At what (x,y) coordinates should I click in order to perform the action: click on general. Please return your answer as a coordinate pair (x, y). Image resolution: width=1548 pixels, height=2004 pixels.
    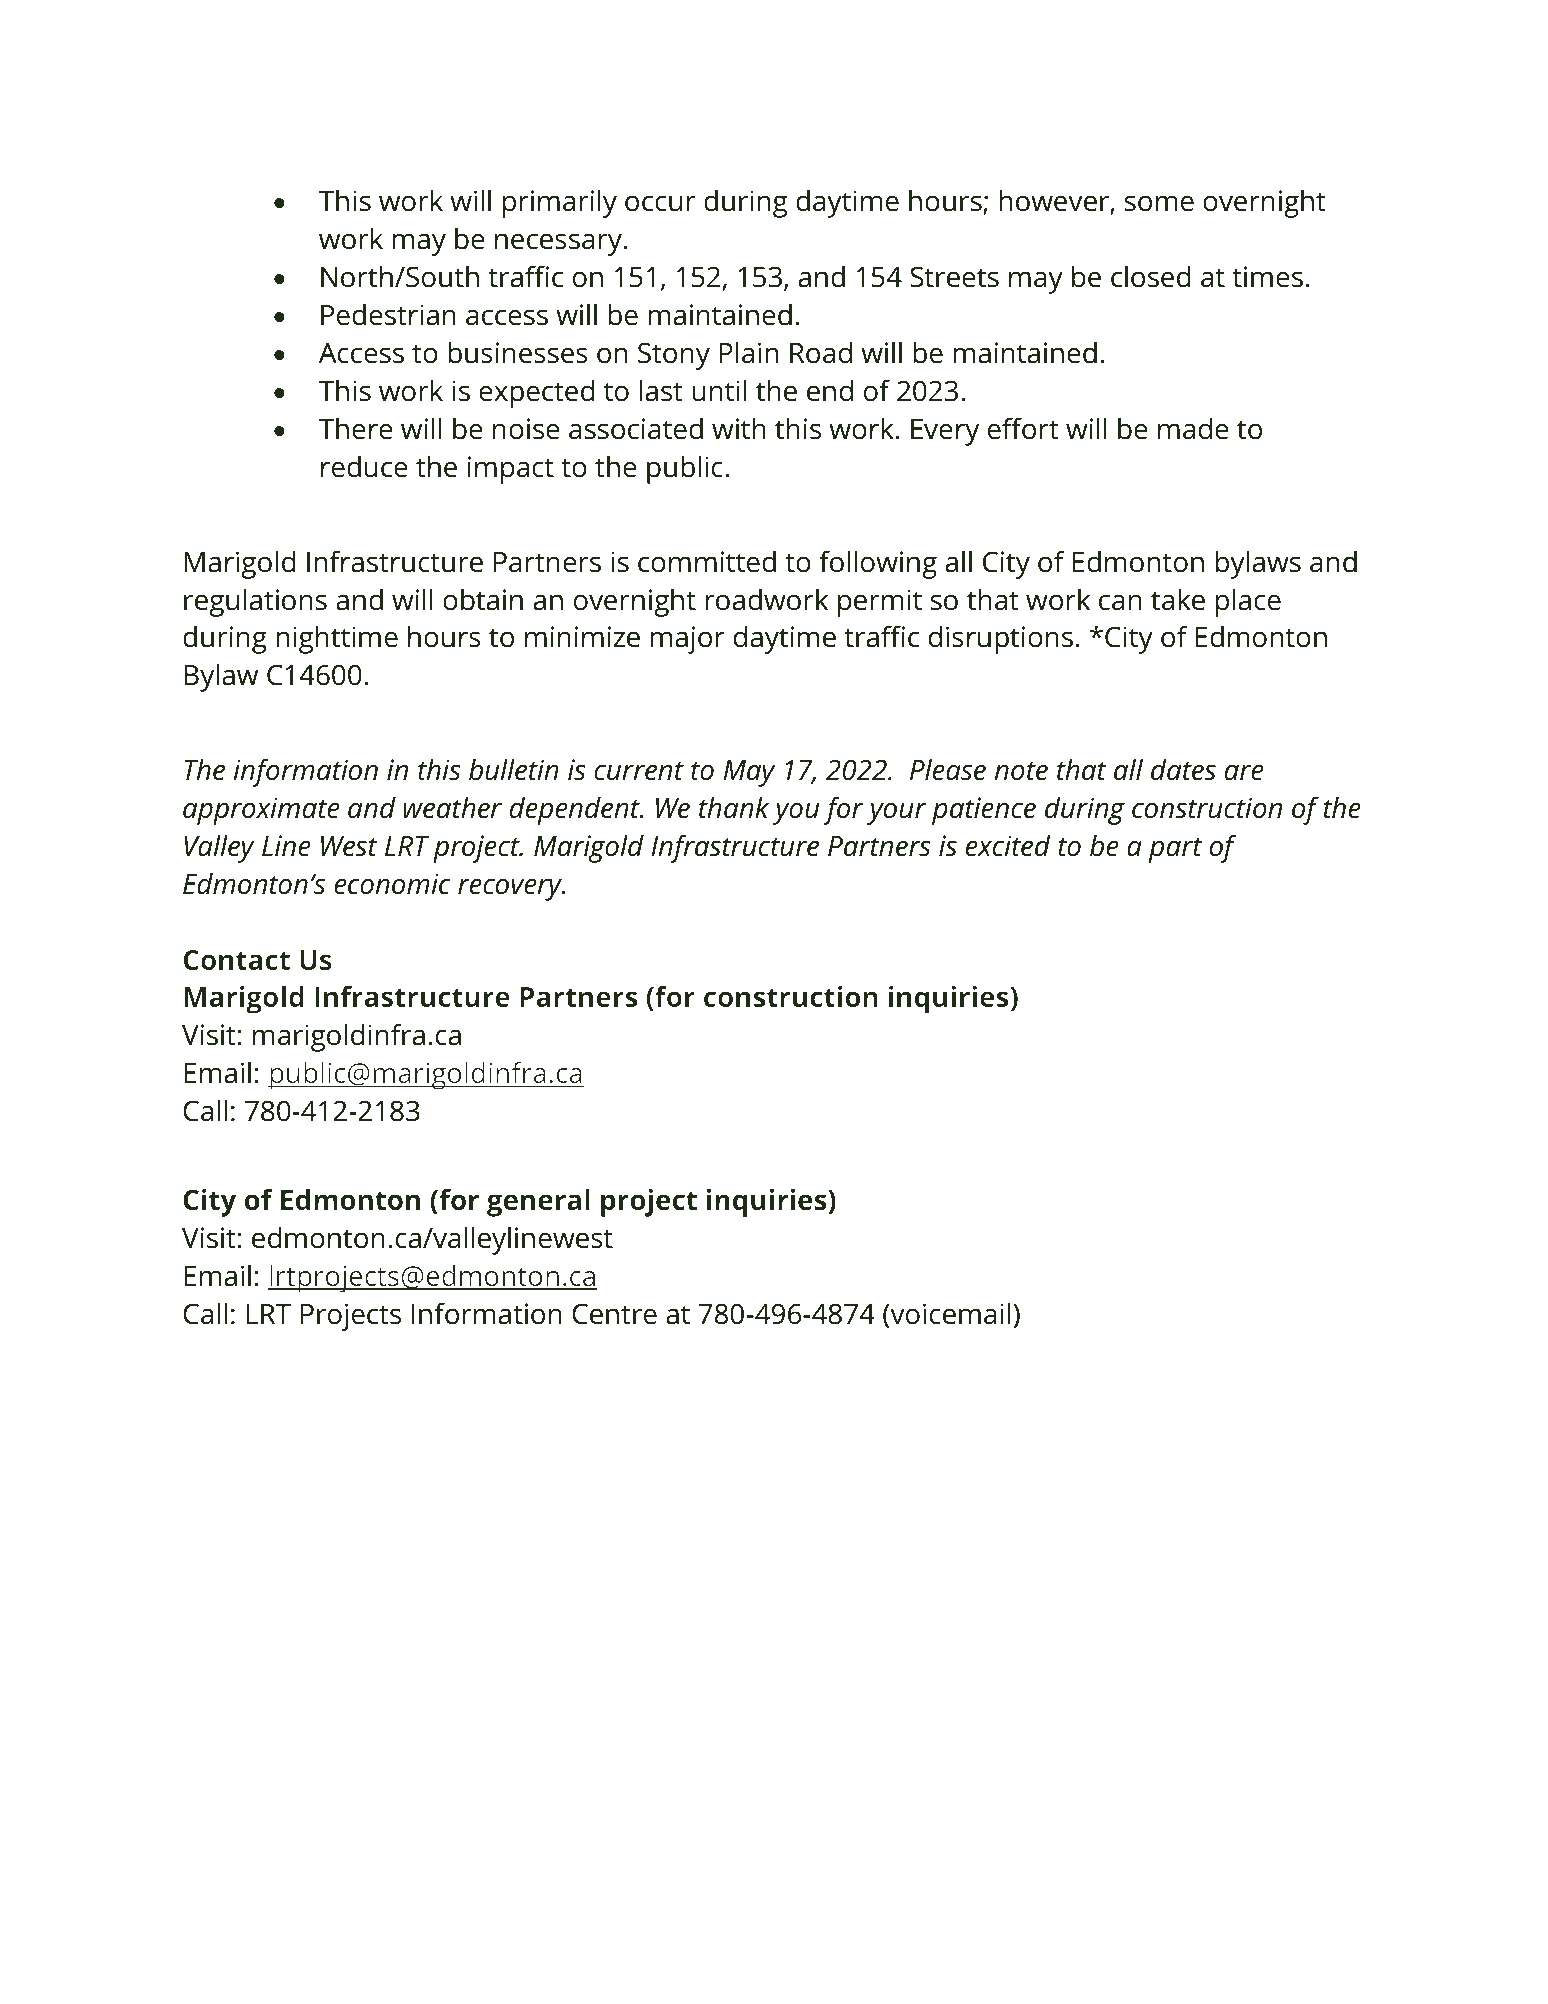
    Looking at the image, I should click on (538, 1203).
